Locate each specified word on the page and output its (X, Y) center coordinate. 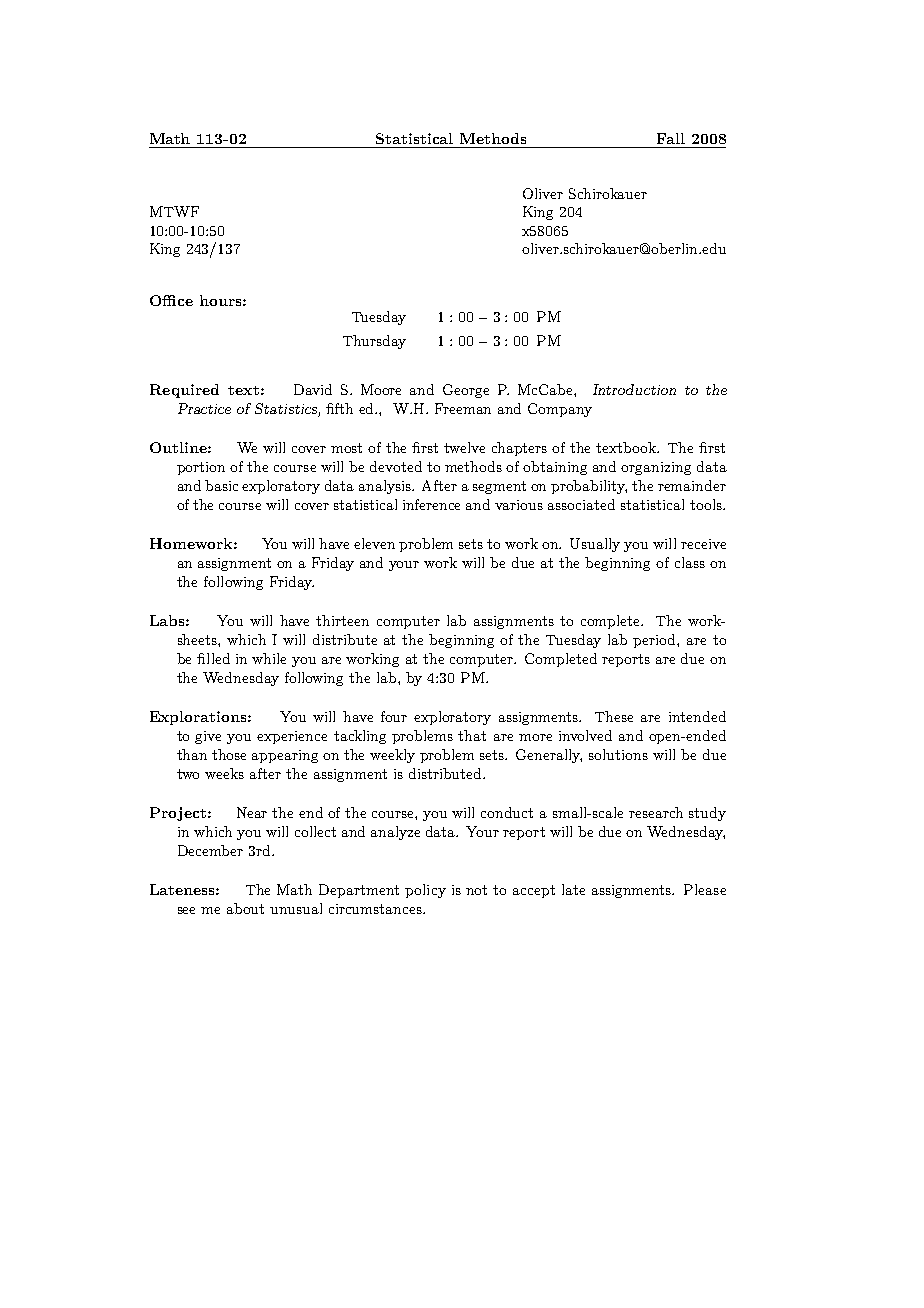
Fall (671, 138)
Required (184, 391)
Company (560, 410)
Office (171, 300)
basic (221, 485)
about (245, 908)
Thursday (374, 342)
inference (431, 504)
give (208, 737)
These (614, 716)
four (394, 716)
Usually (595, 545)
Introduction (634, 389)
